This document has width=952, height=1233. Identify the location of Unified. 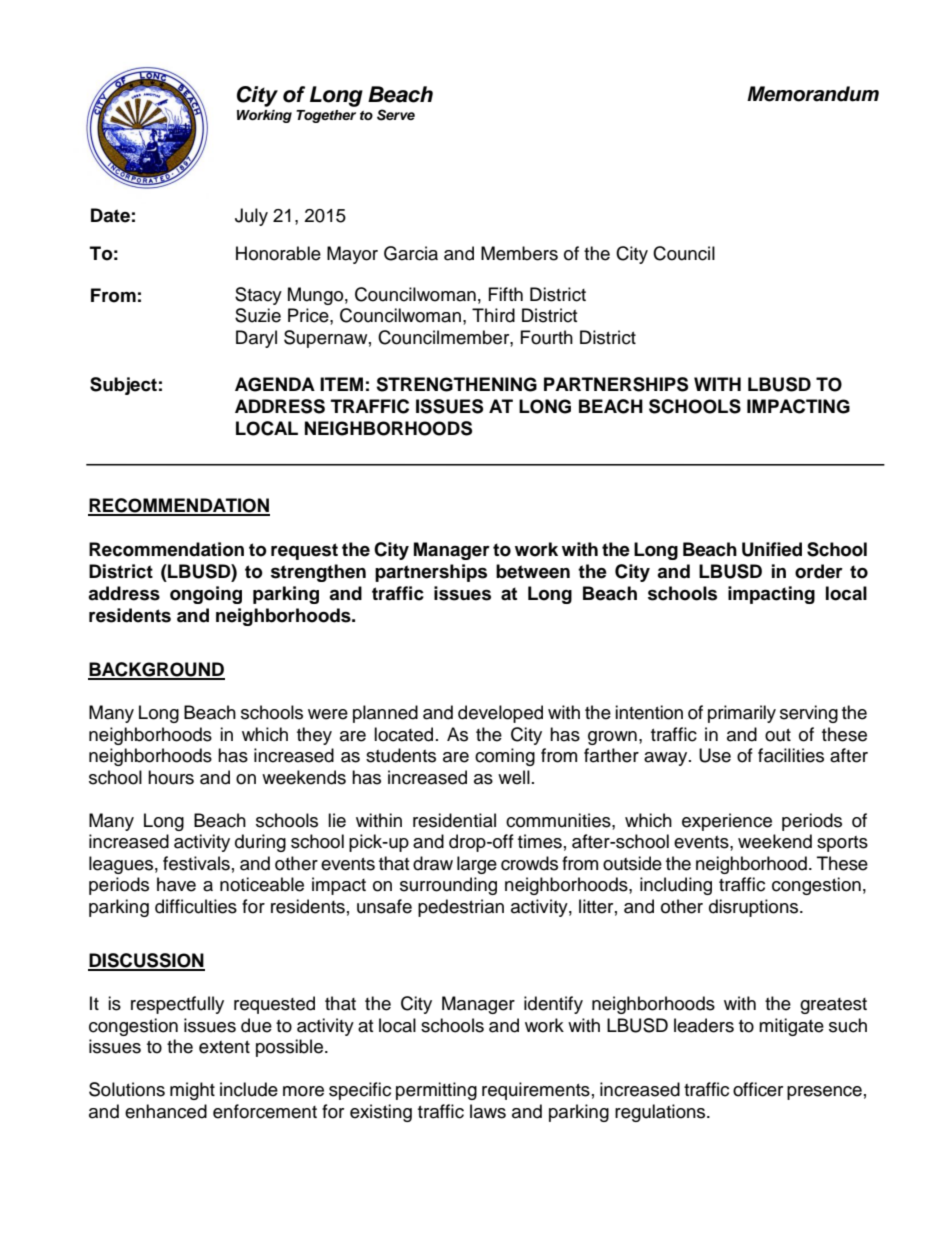
(772, 549).
